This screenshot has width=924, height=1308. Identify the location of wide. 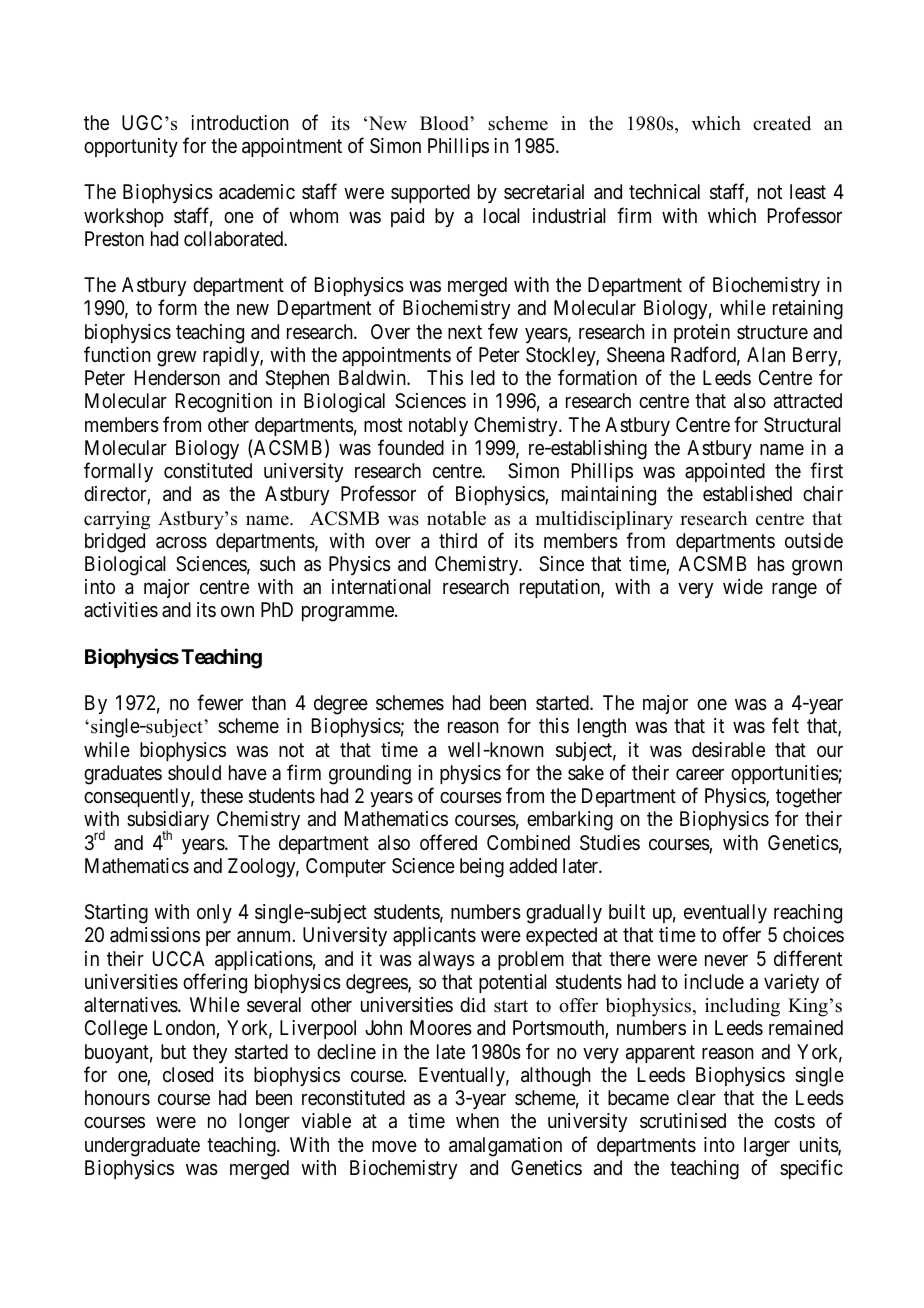
(743, 586).
